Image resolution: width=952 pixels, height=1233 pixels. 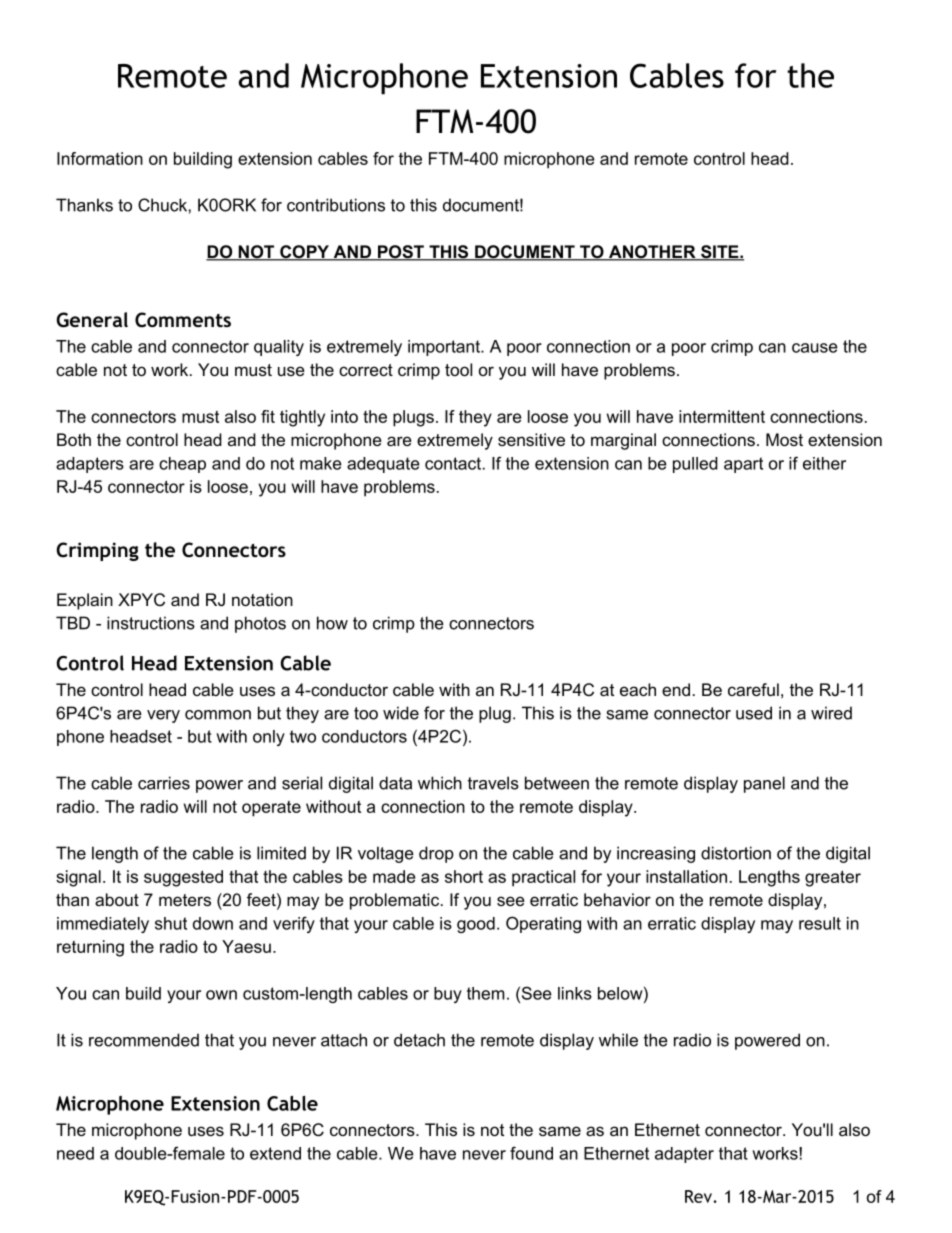 What do you see at coordinates (400, 253) in the screenshot?
I see `POST` at bounding box center [400, 253].
